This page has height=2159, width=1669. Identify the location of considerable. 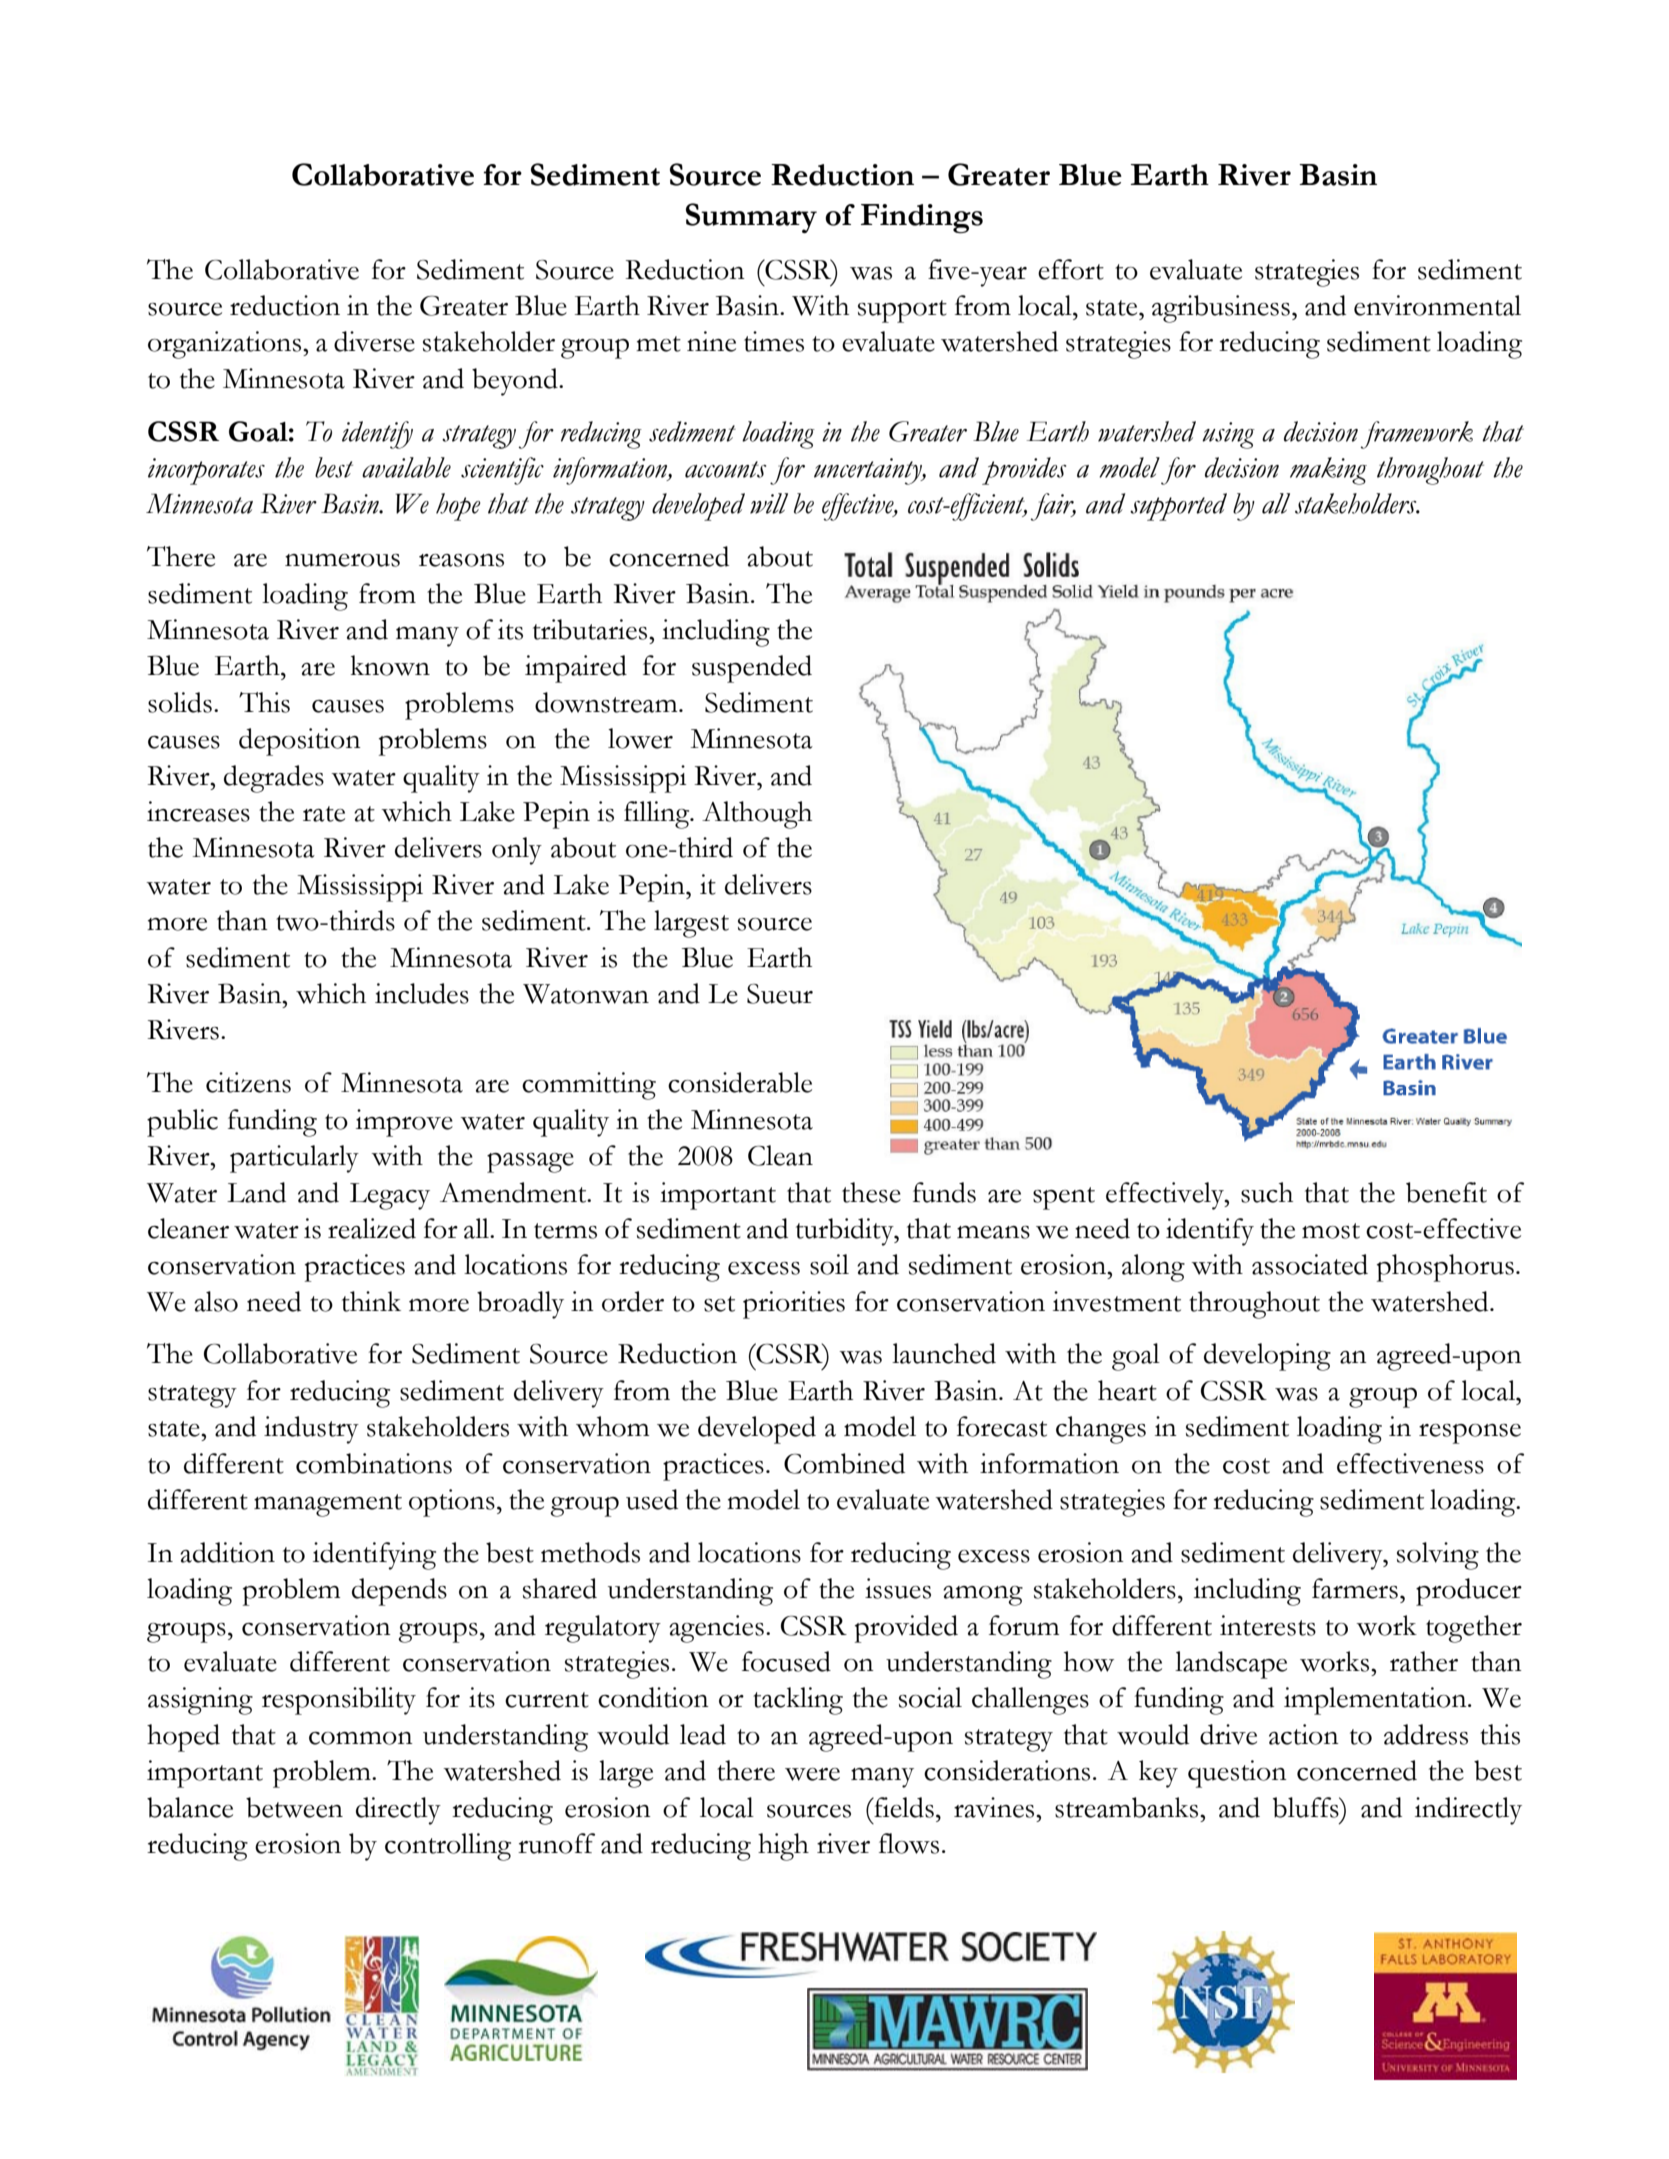
(740, 1082).
